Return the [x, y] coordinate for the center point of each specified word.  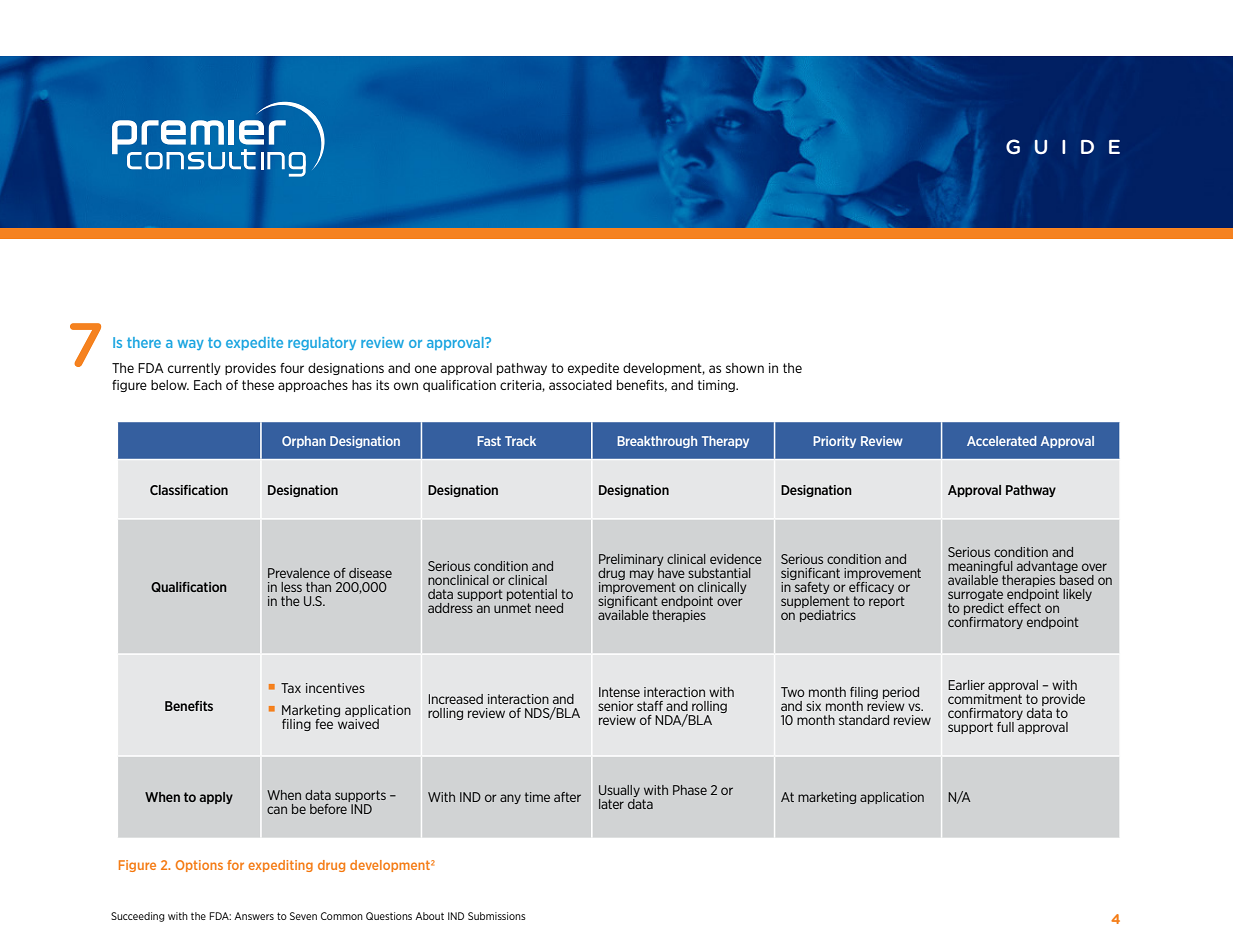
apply [216, 798]
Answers [254, 916]
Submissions [497, 916]
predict [984, 610]
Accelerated [1001, 441]
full [1005, 727]
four [292, 368]
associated [580, 385]
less [291, 587]
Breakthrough [657, 442]
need [549, 608]
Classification [189, 490]
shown [745, 368]
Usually [619, 792]
